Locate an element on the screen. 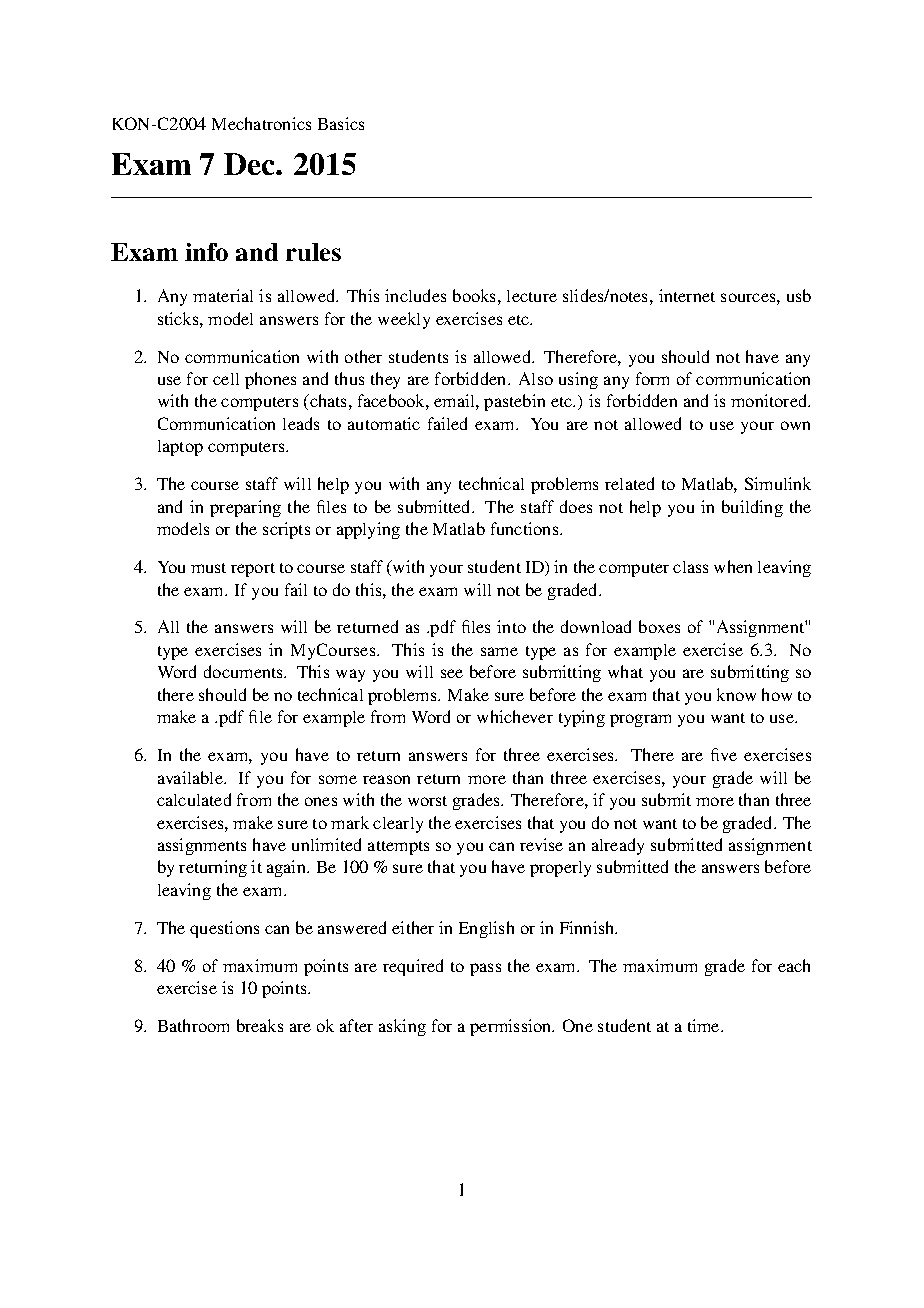 This screenshot has height=1308, width=924. Basics is located at coordinates (341, 123).
